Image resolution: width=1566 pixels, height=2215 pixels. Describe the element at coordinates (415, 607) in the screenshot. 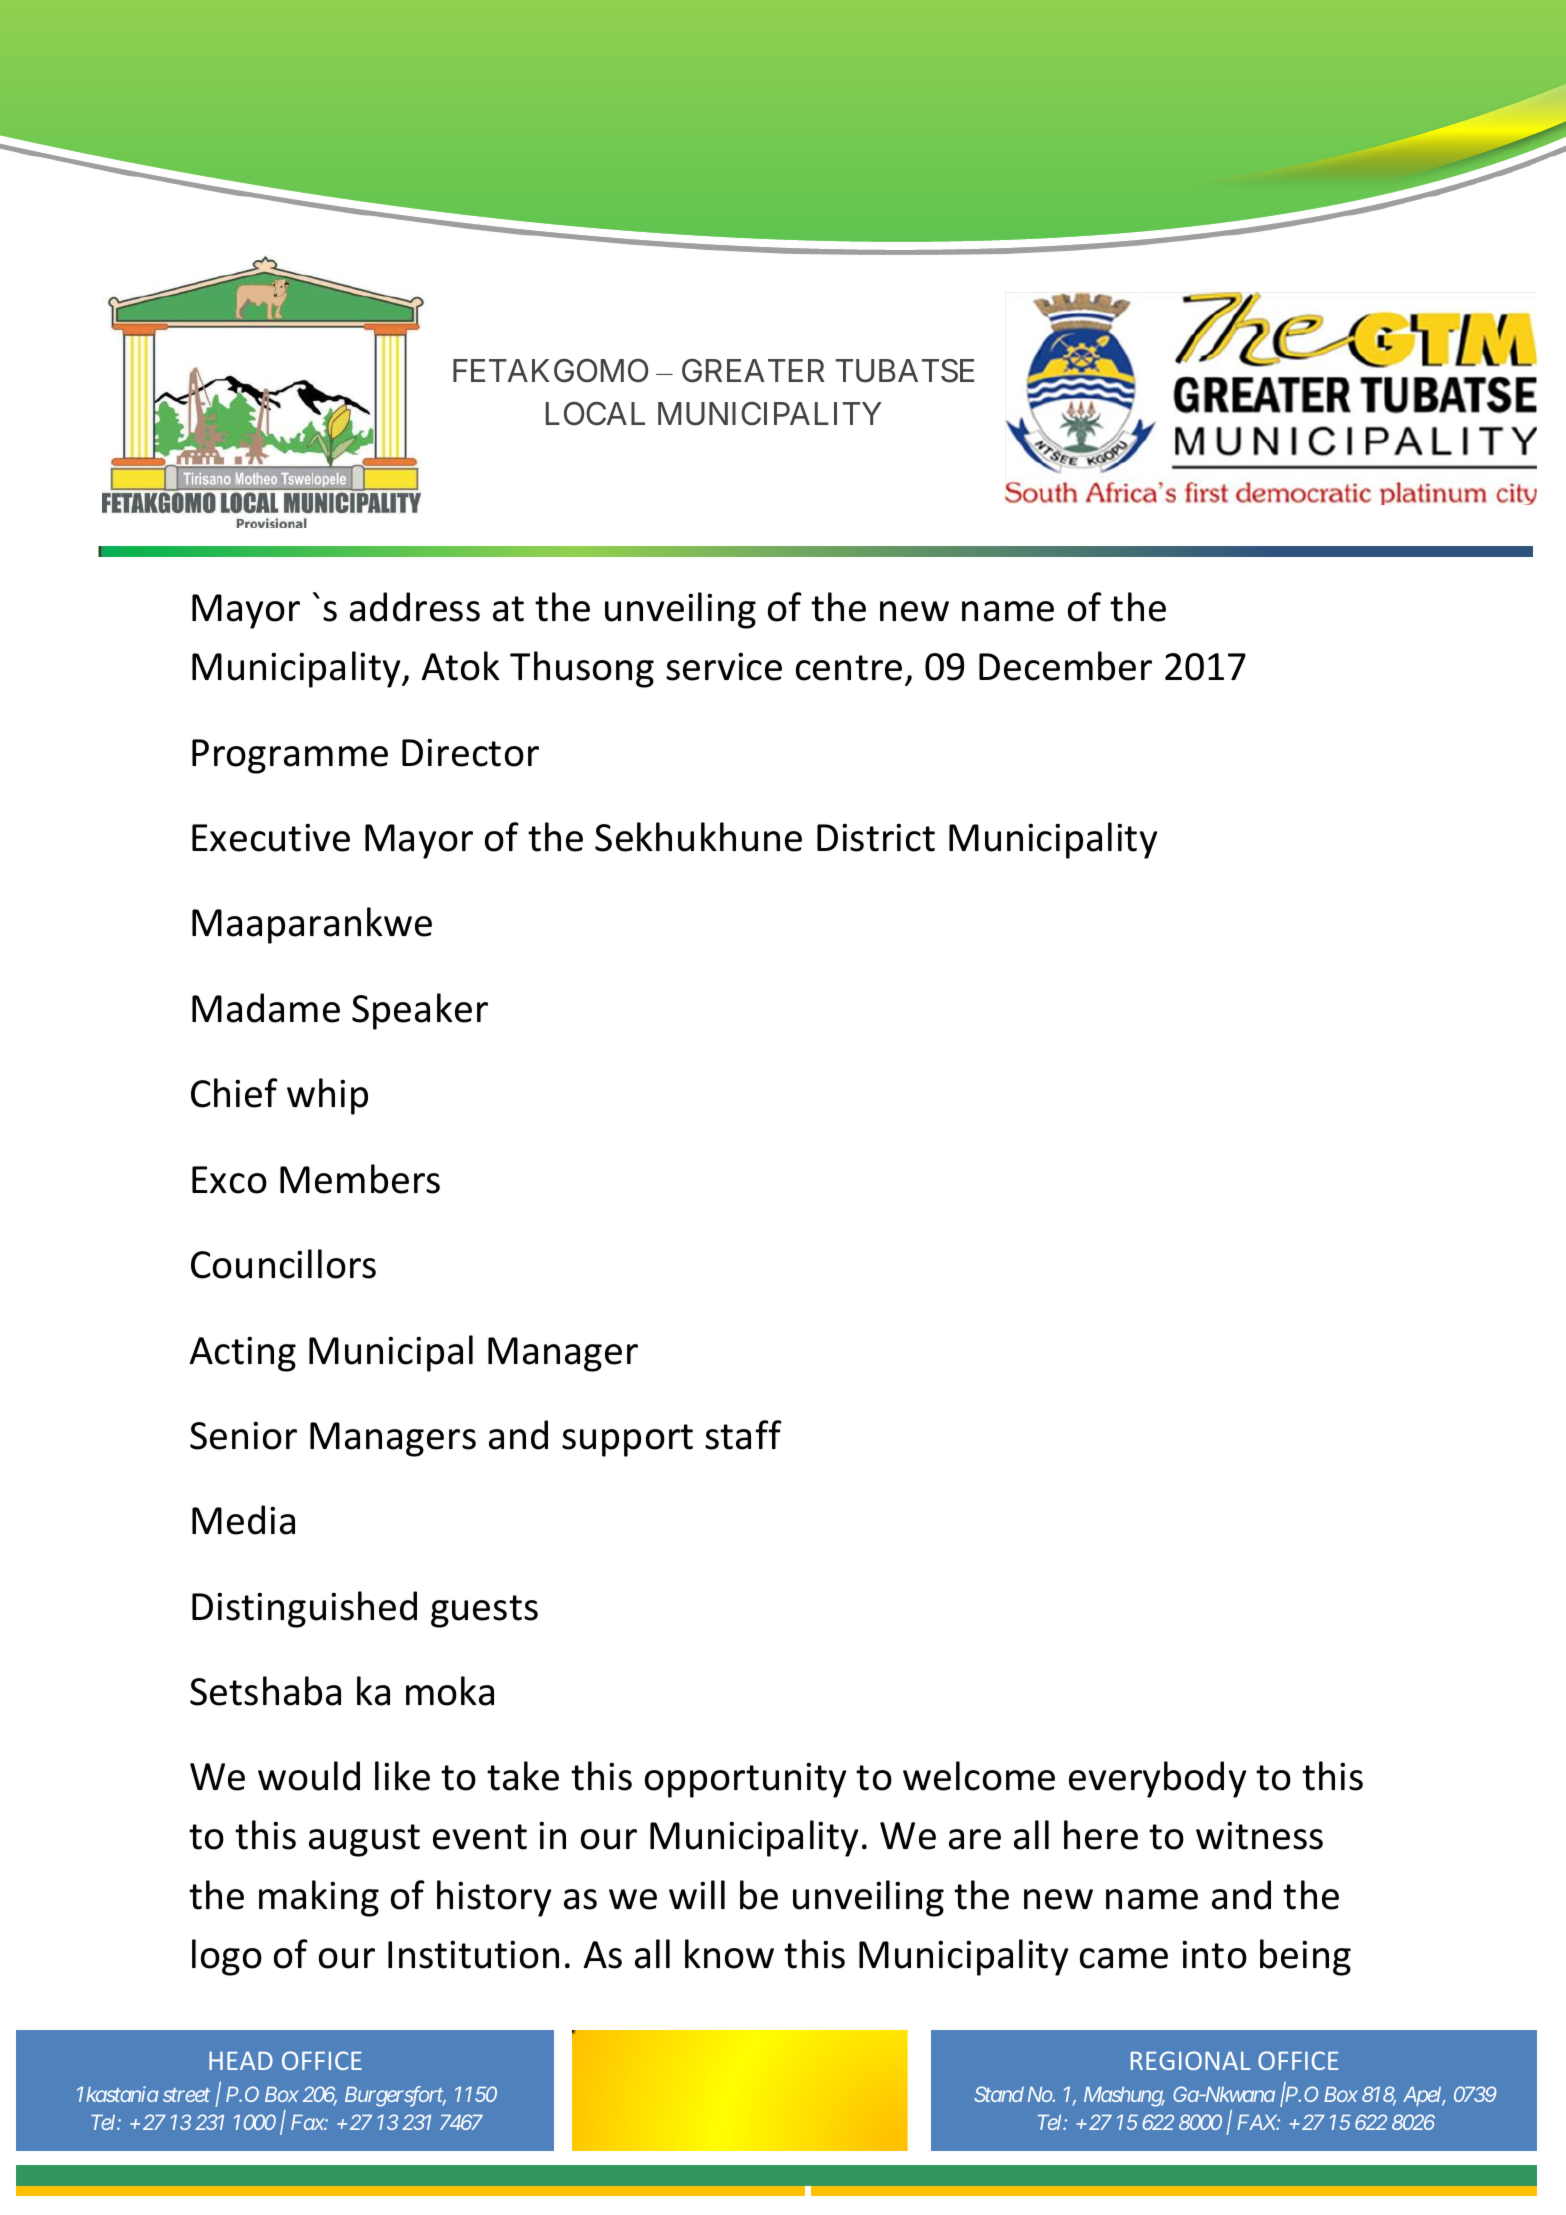

I see `address` at that location.
